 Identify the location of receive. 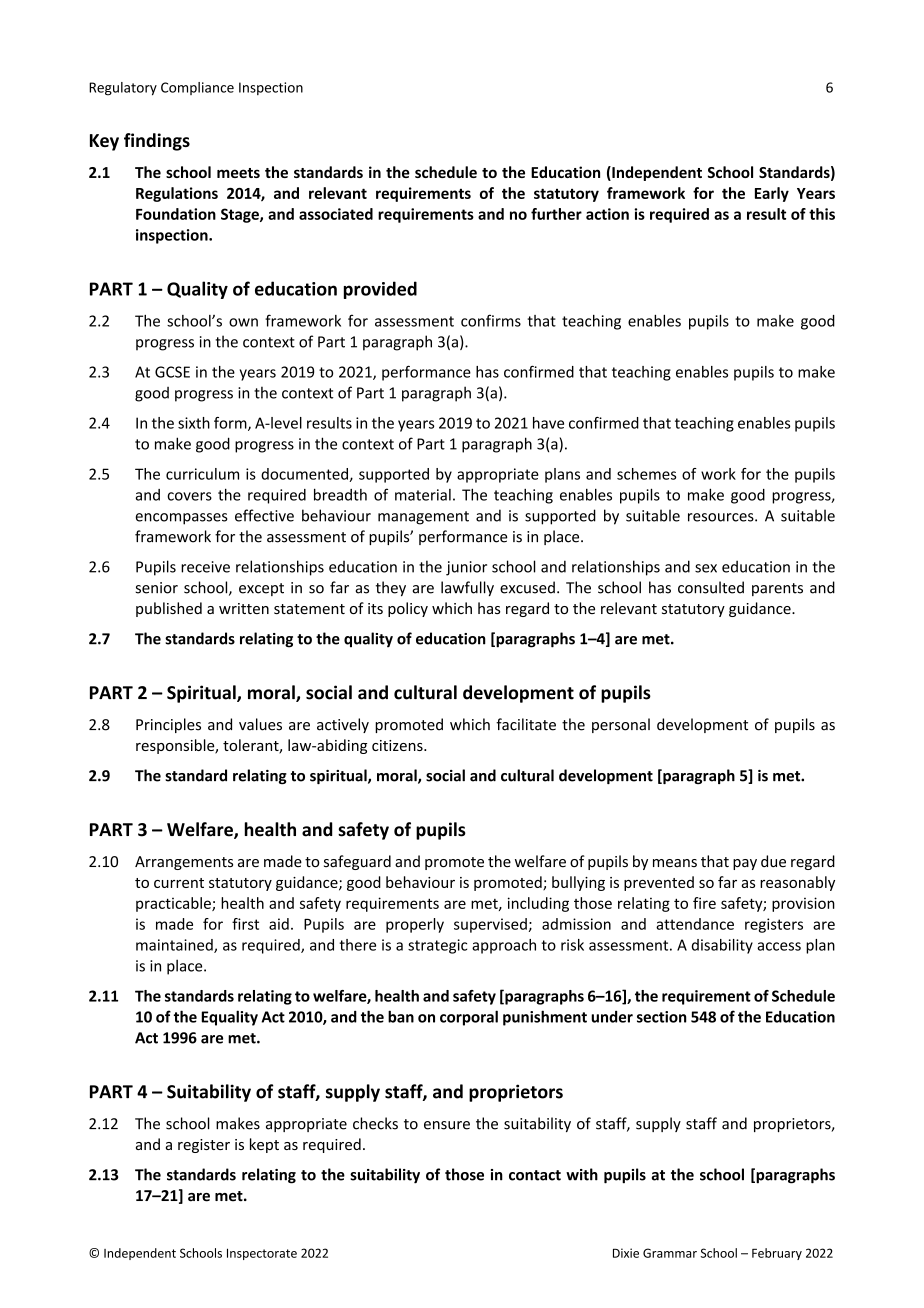
(205, 567).
